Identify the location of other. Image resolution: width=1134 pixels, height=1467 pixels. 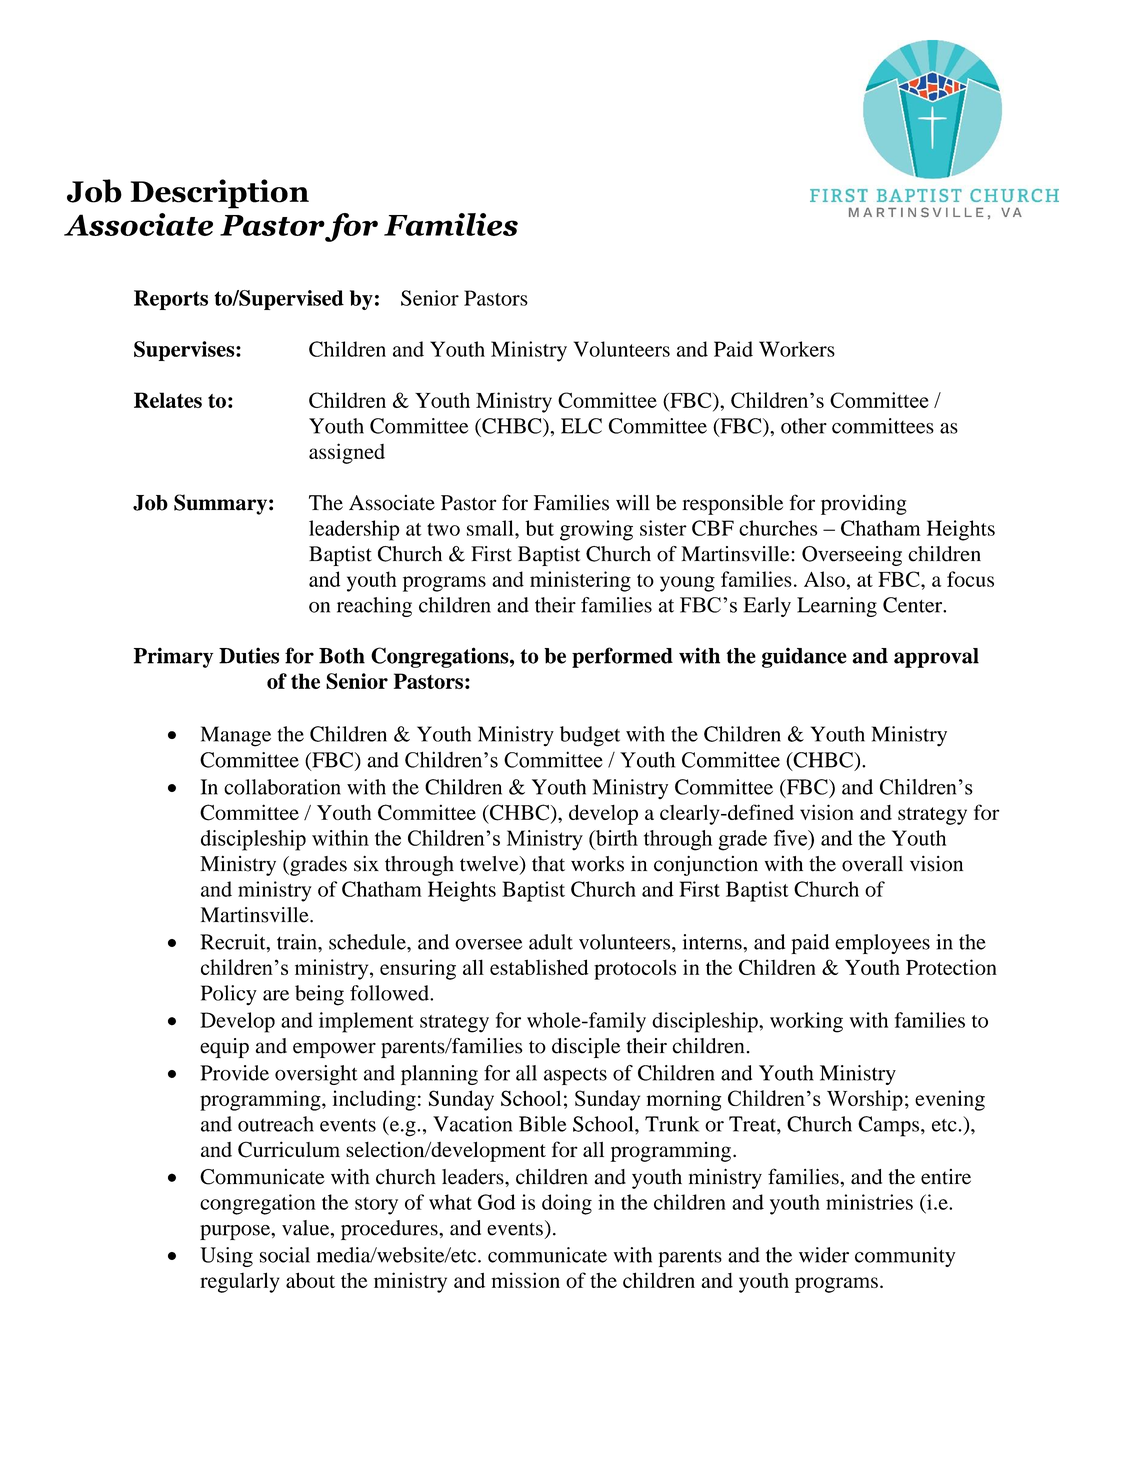
(804, 426).
